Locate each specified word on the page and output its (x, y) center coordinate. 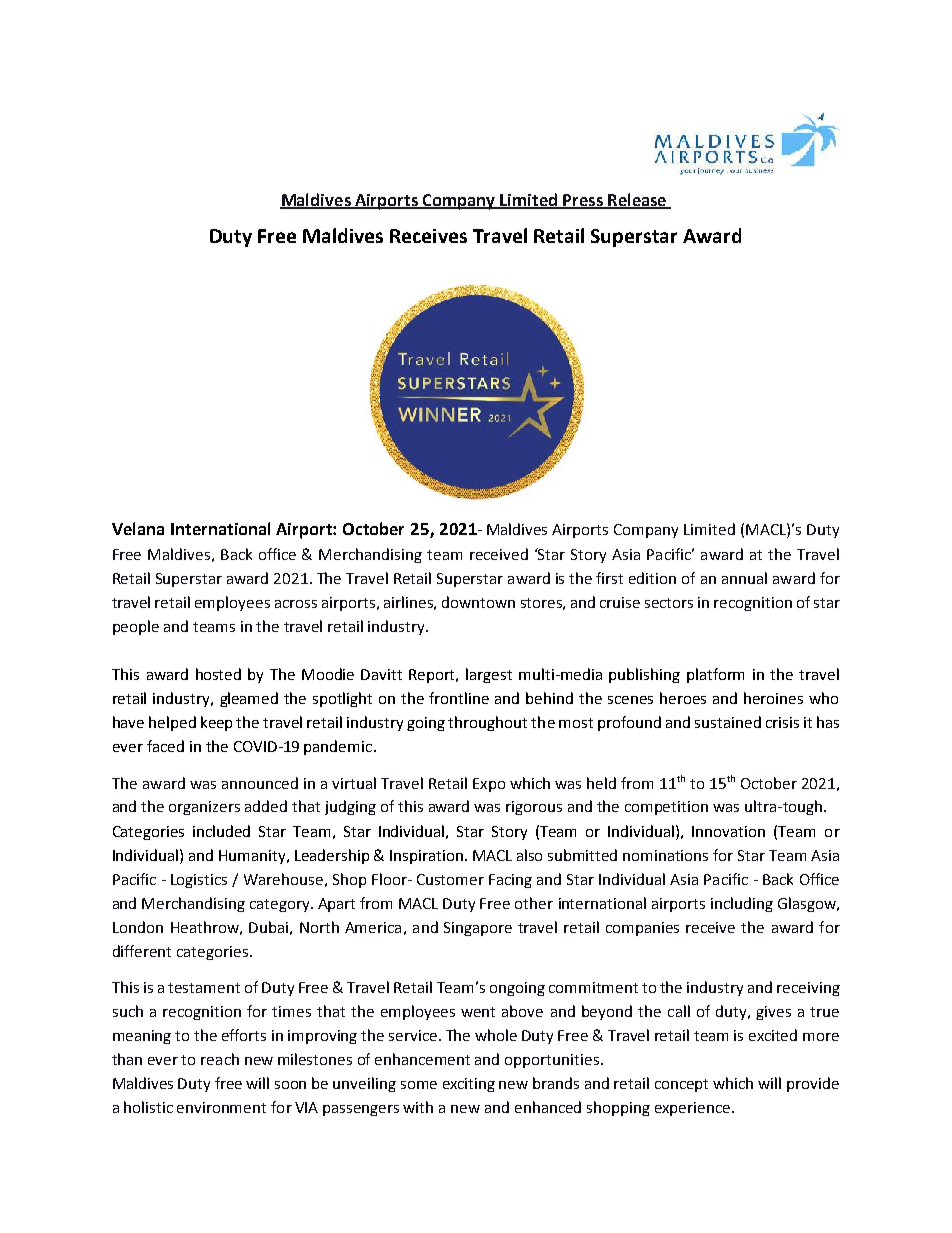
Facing (510, 881)
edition (652, 578)
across (296, 604)
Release (637, 200)
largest (489, 675)
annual (744, 578)
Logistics (199, 881)
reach (220, 1059)
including (742, 904)
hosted (218, 674)
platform (715, 675)
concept (681, 1085)
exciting (469, 1085)
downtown (478, 602)
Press (583, 201)
